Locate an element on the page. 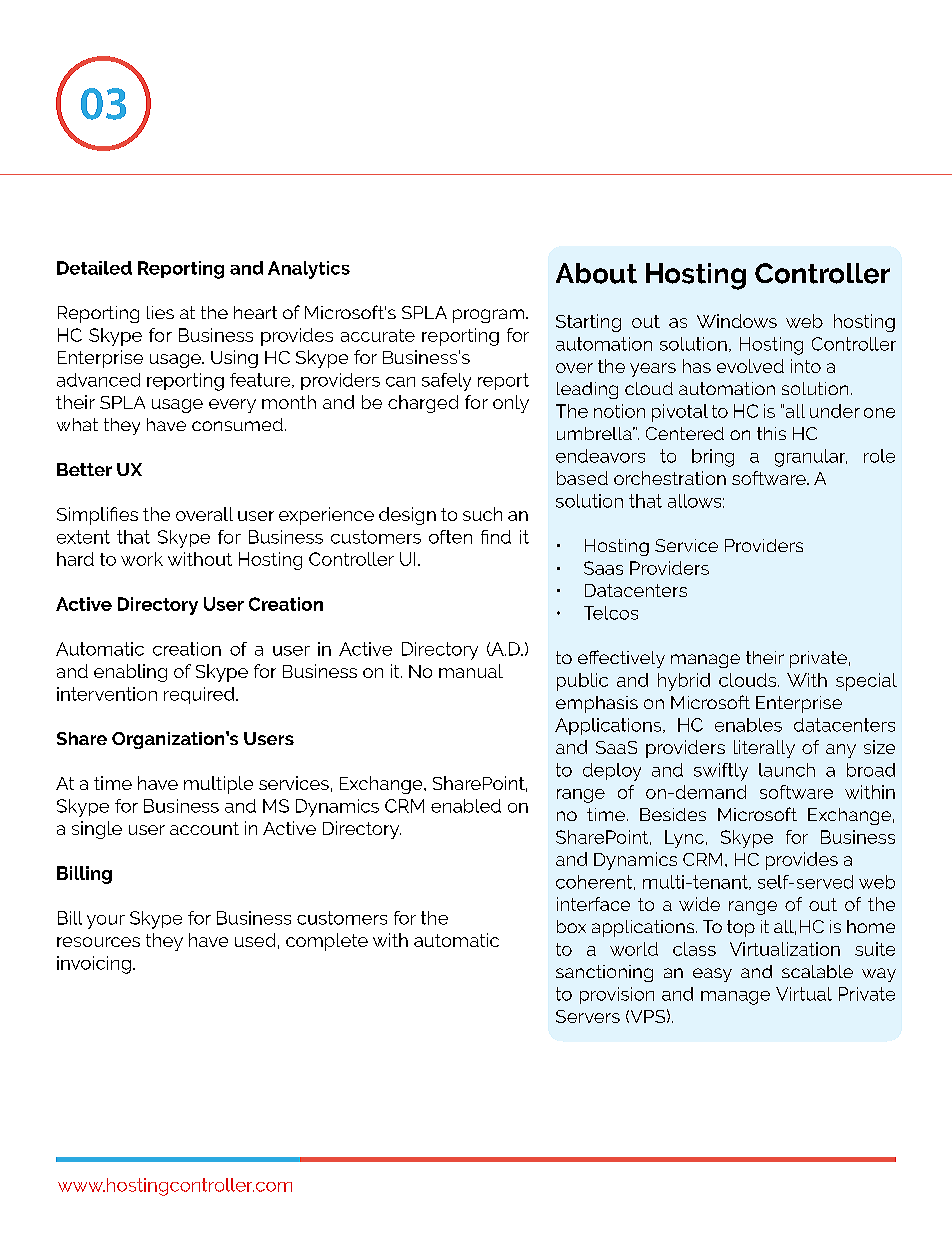  manual is located at coordinates (471, 671).
